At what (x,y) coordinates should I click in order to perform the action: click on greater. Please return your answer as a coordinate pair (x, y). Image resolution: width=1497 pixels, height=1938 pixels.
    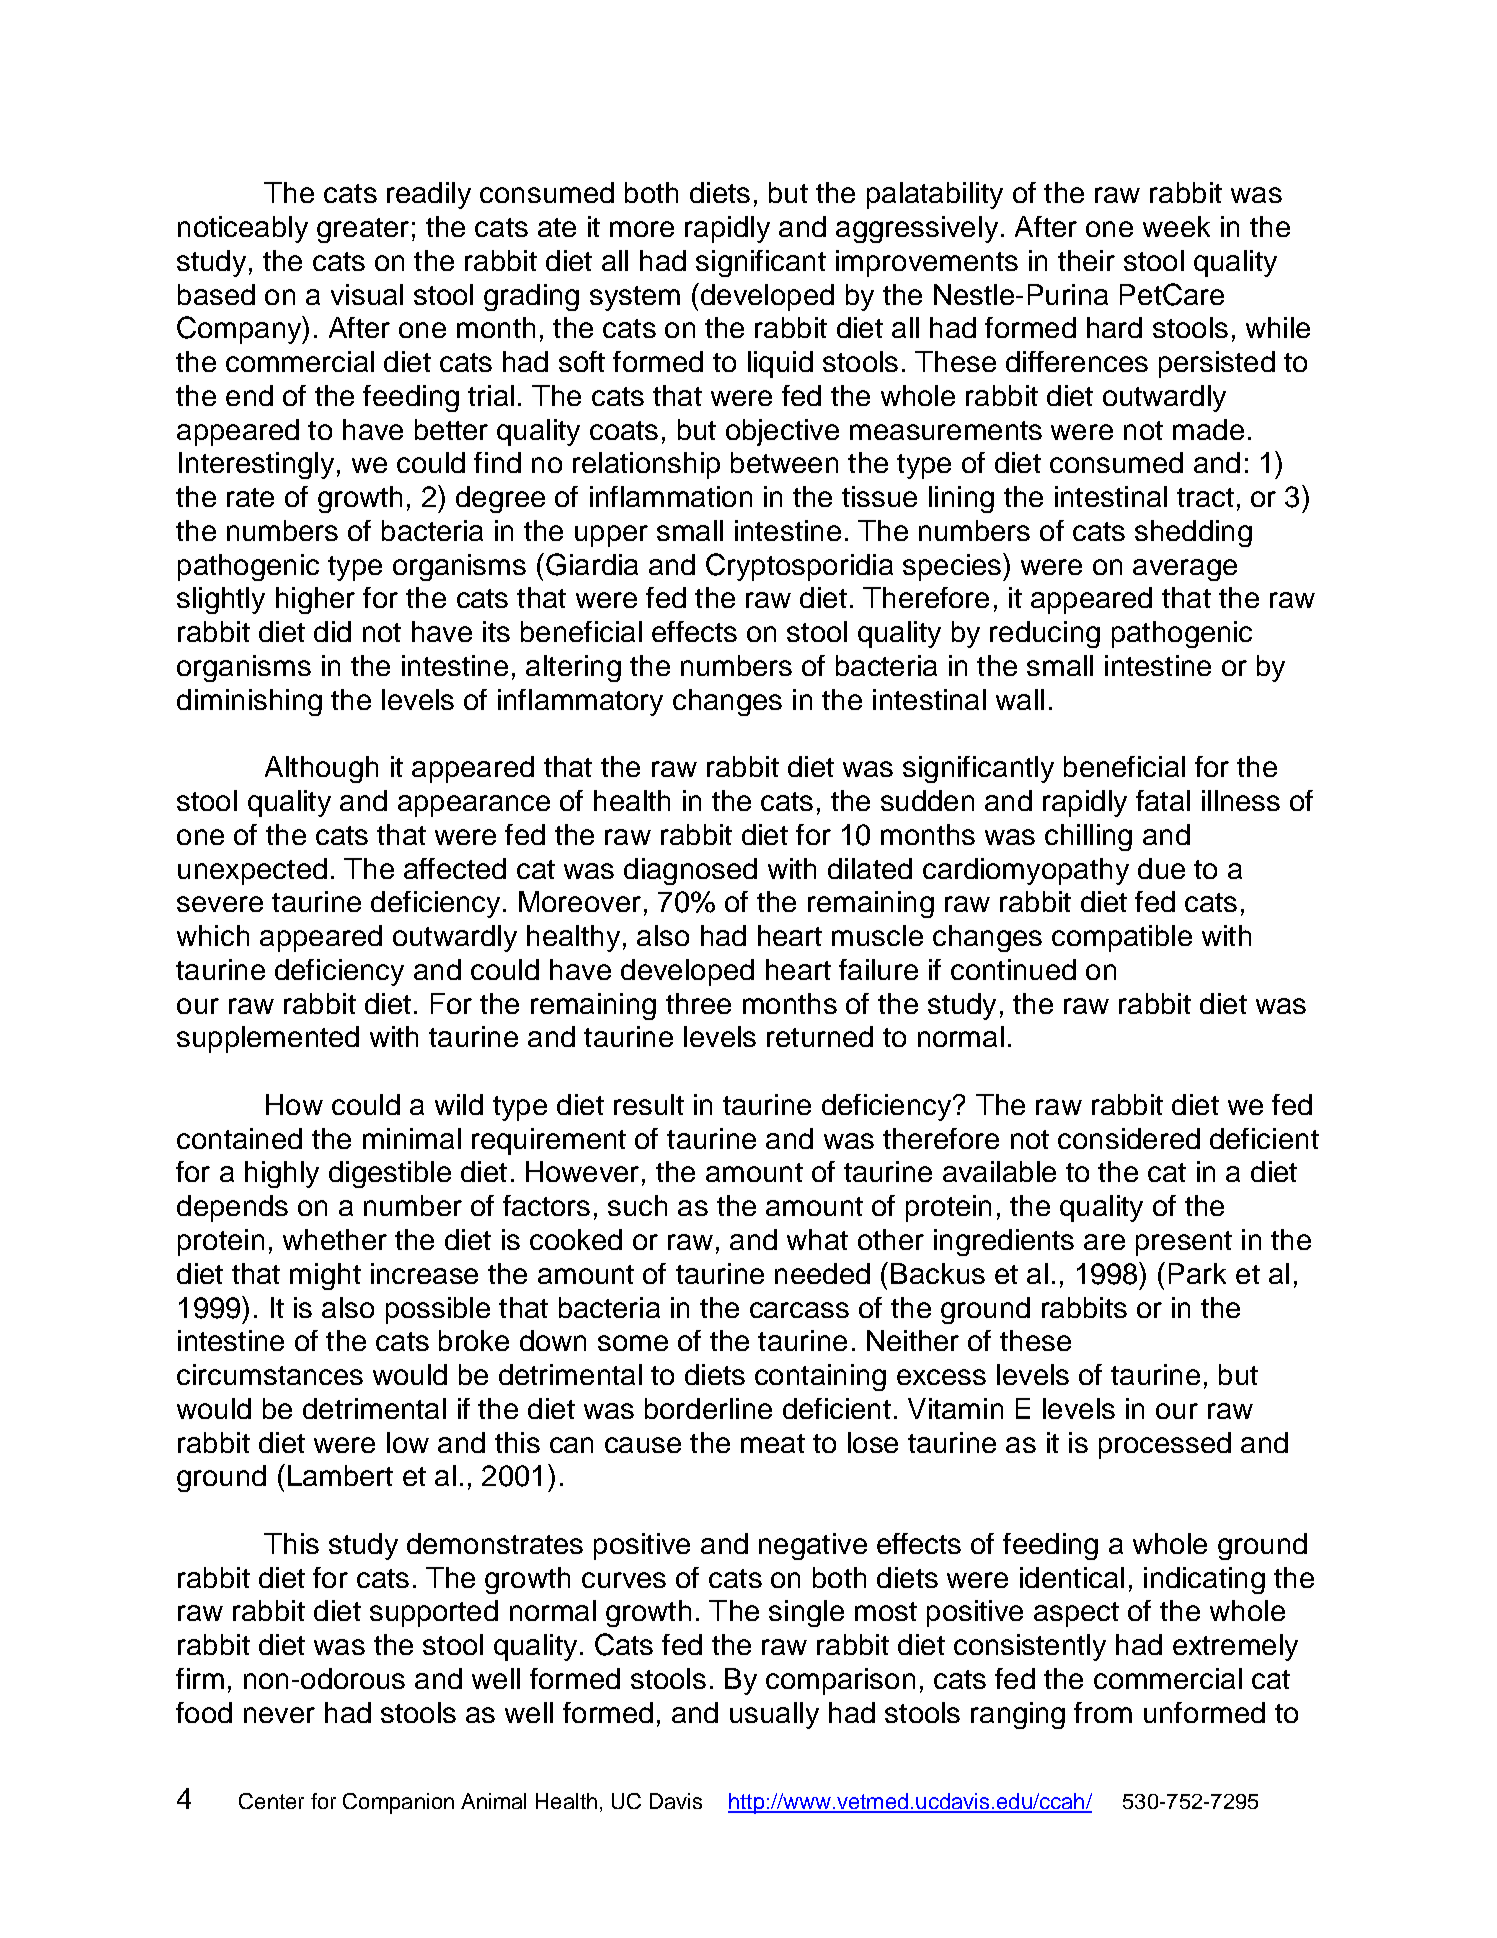
    Looking at the image, I should click on (363, 230).
